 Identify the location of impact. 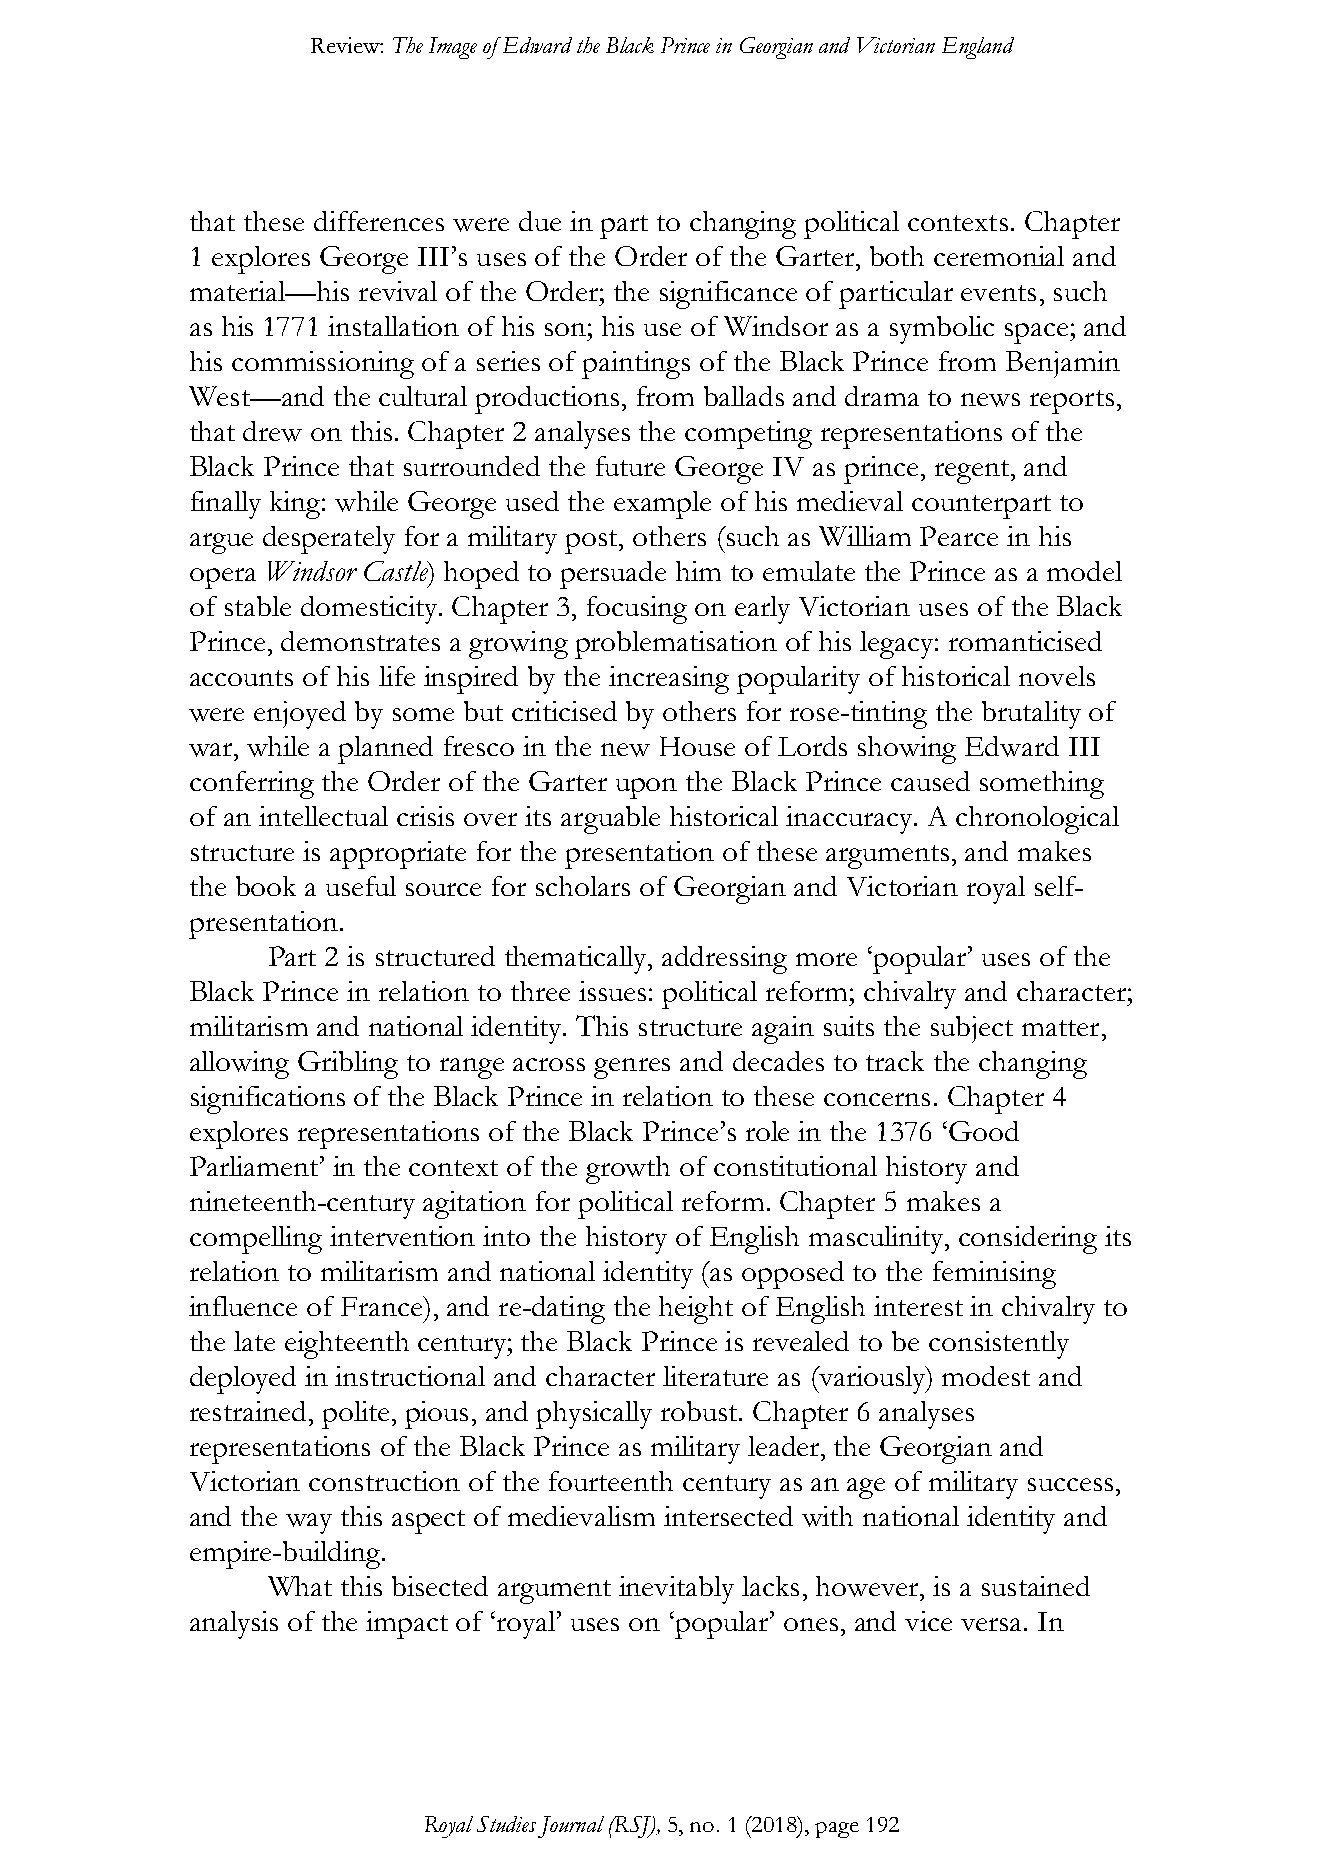
(407, 1625).
